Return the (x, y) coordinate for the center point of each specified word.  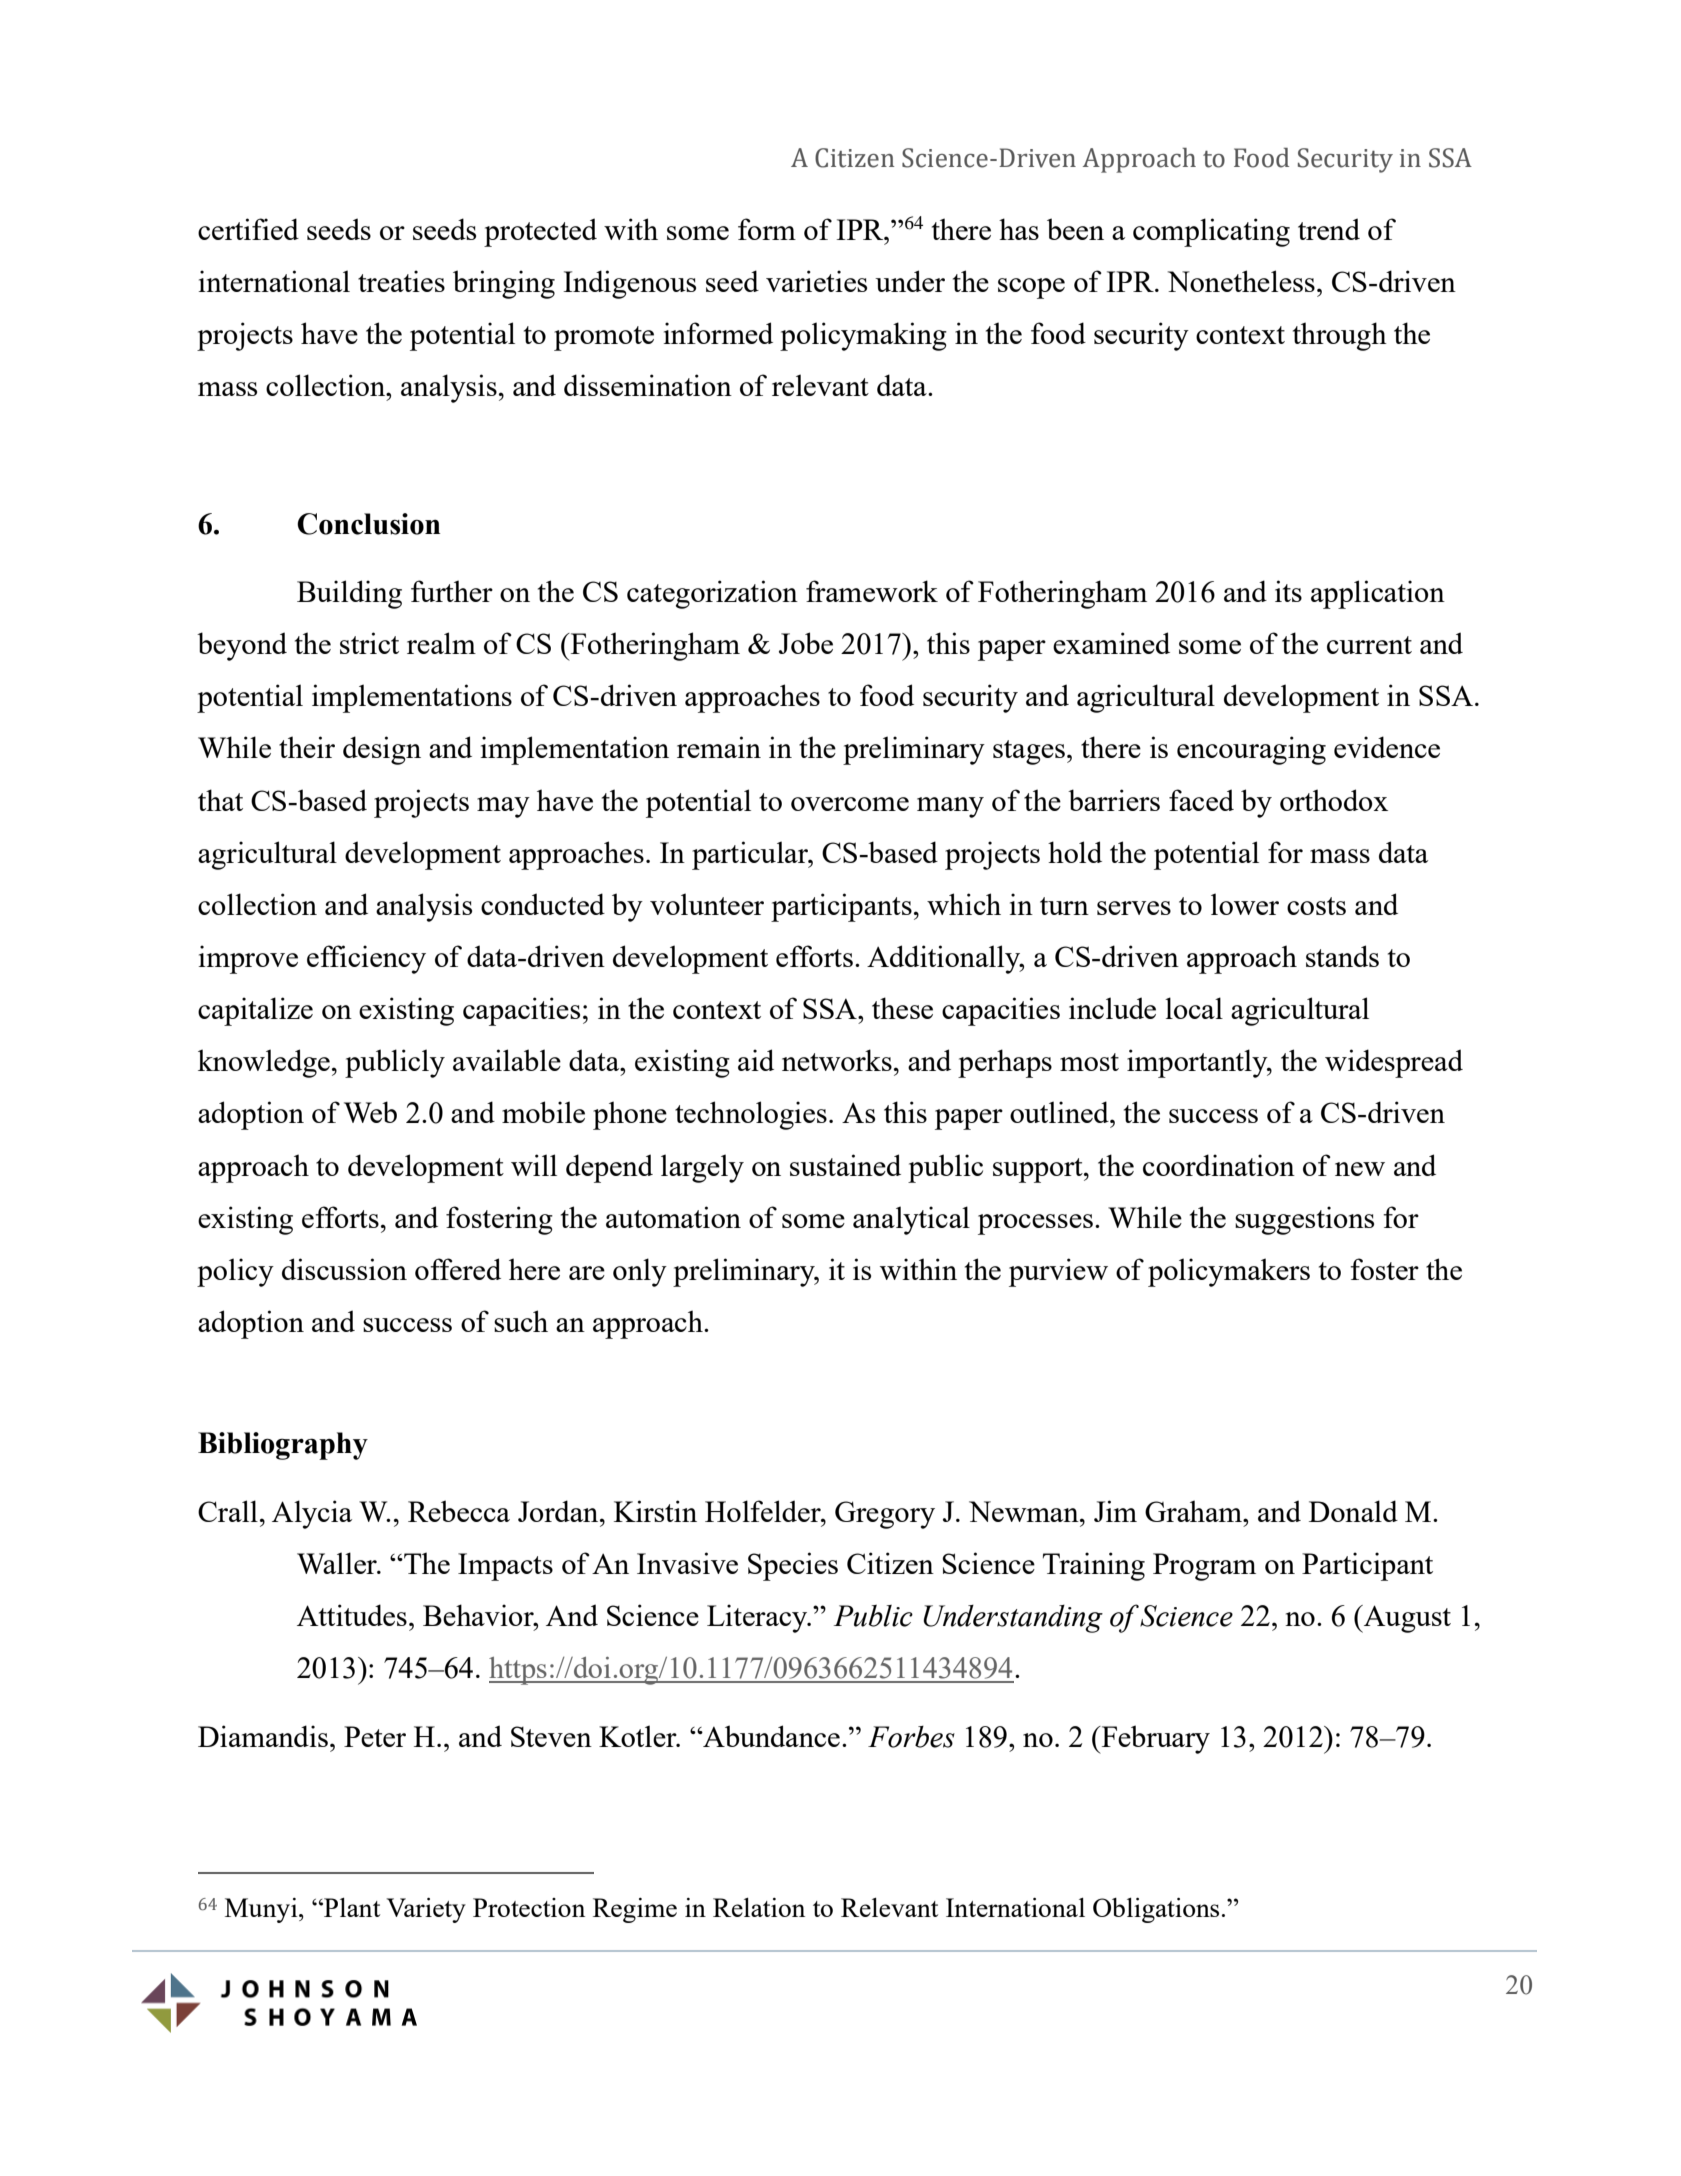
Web (370, 1112)
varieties (816, 281)
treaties (401, 281)
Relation (759, 1907)
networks (837, 1060)
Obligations (1156, 1910)
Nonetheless (1241, 281)
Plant (351, 1907)
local (1194, 1008)
